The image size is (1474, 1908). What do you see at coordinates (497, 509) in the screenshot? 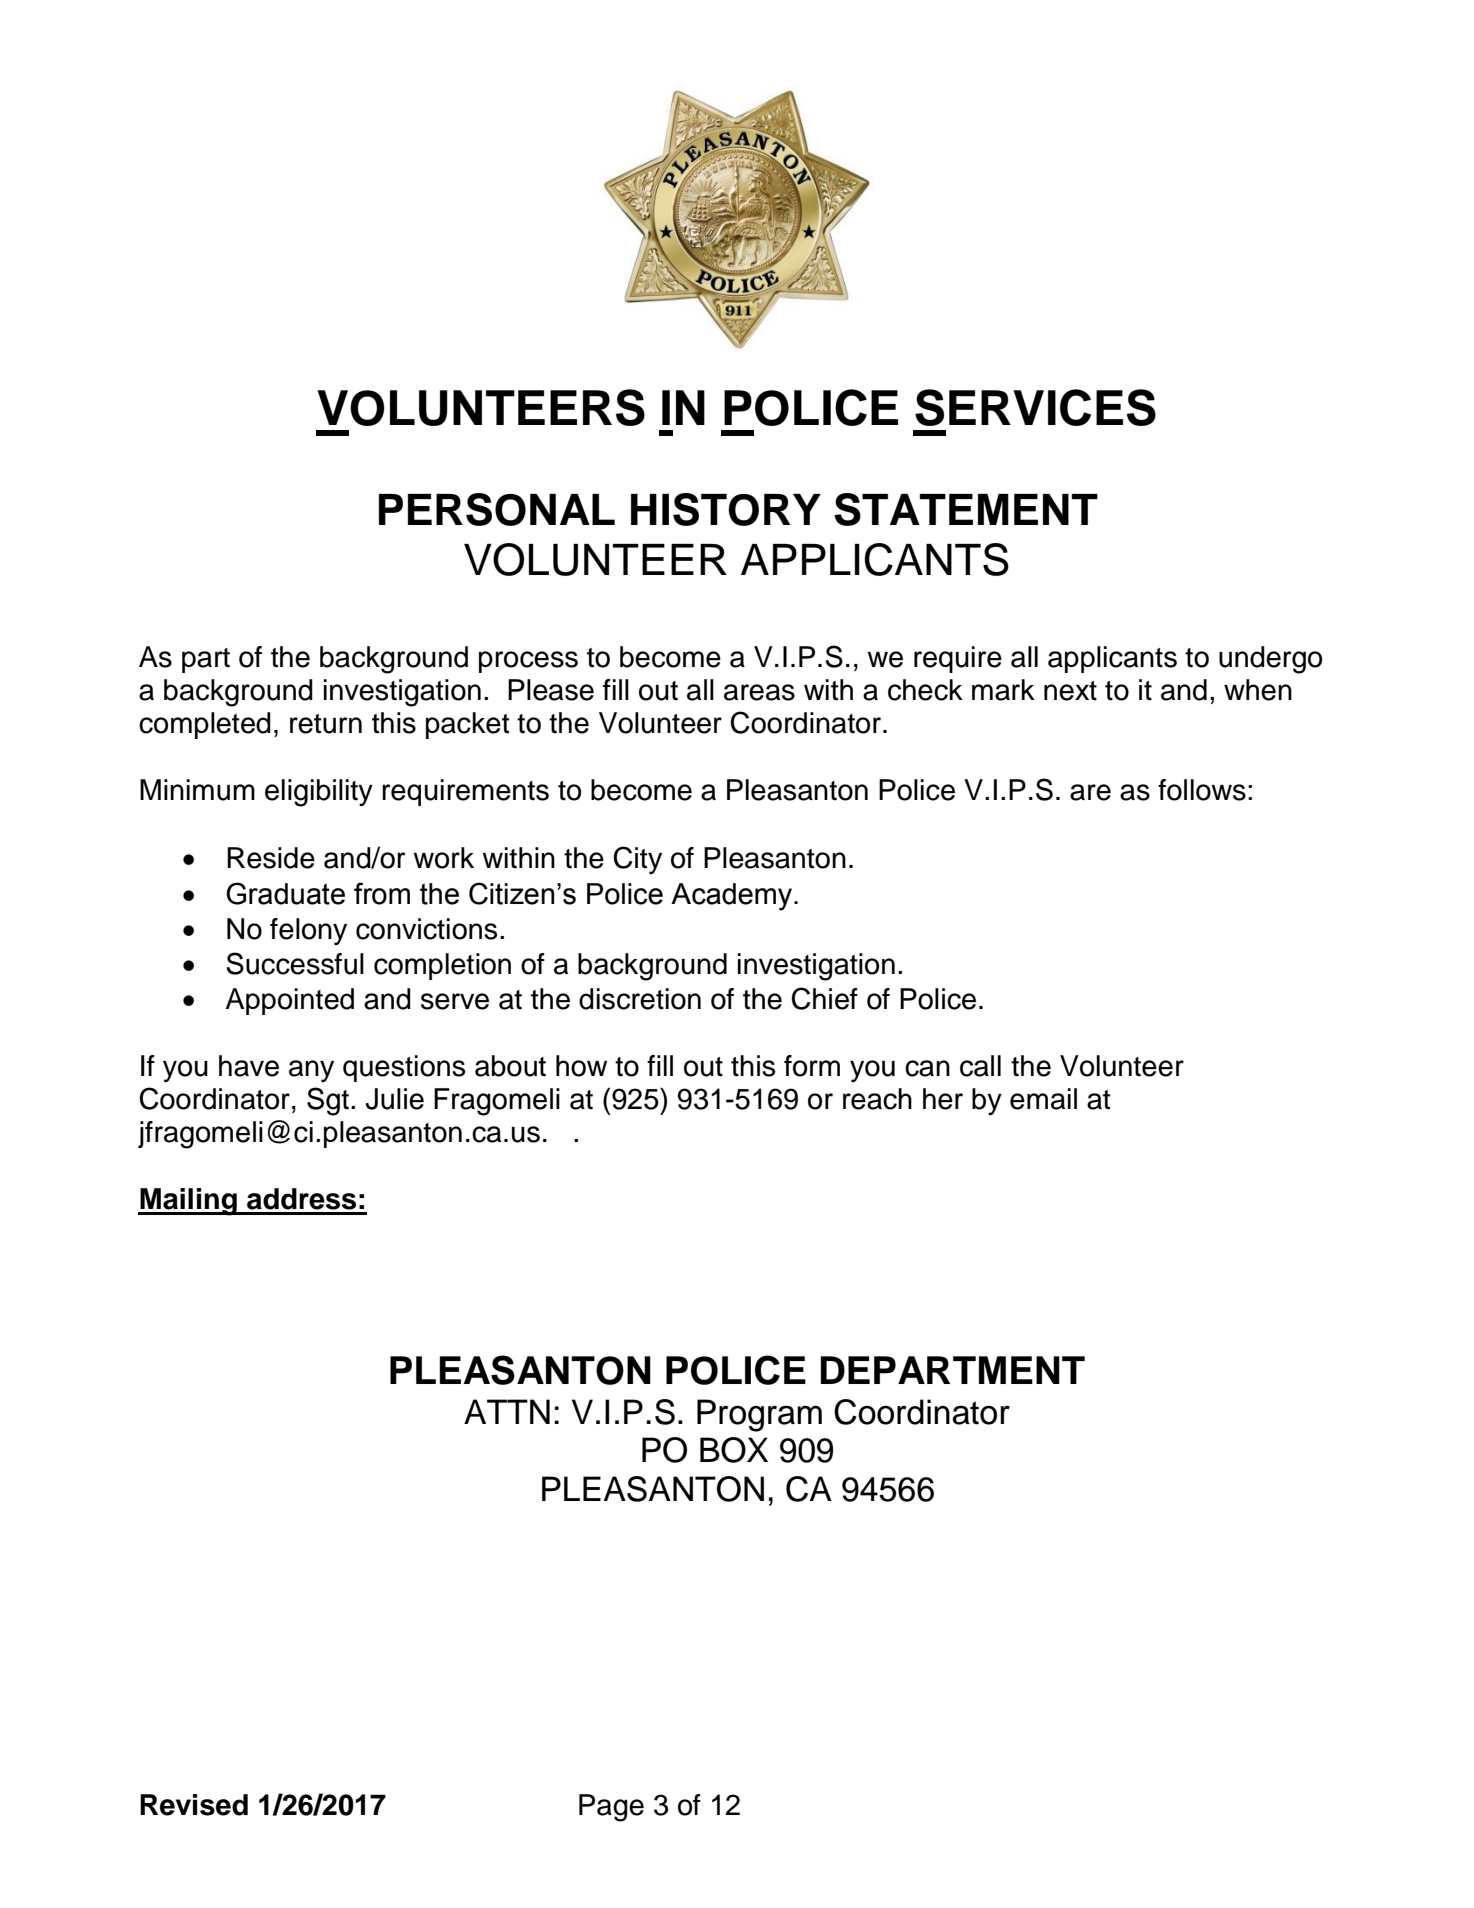
I see `PERSONAL` at bounding box center [497, 509].
